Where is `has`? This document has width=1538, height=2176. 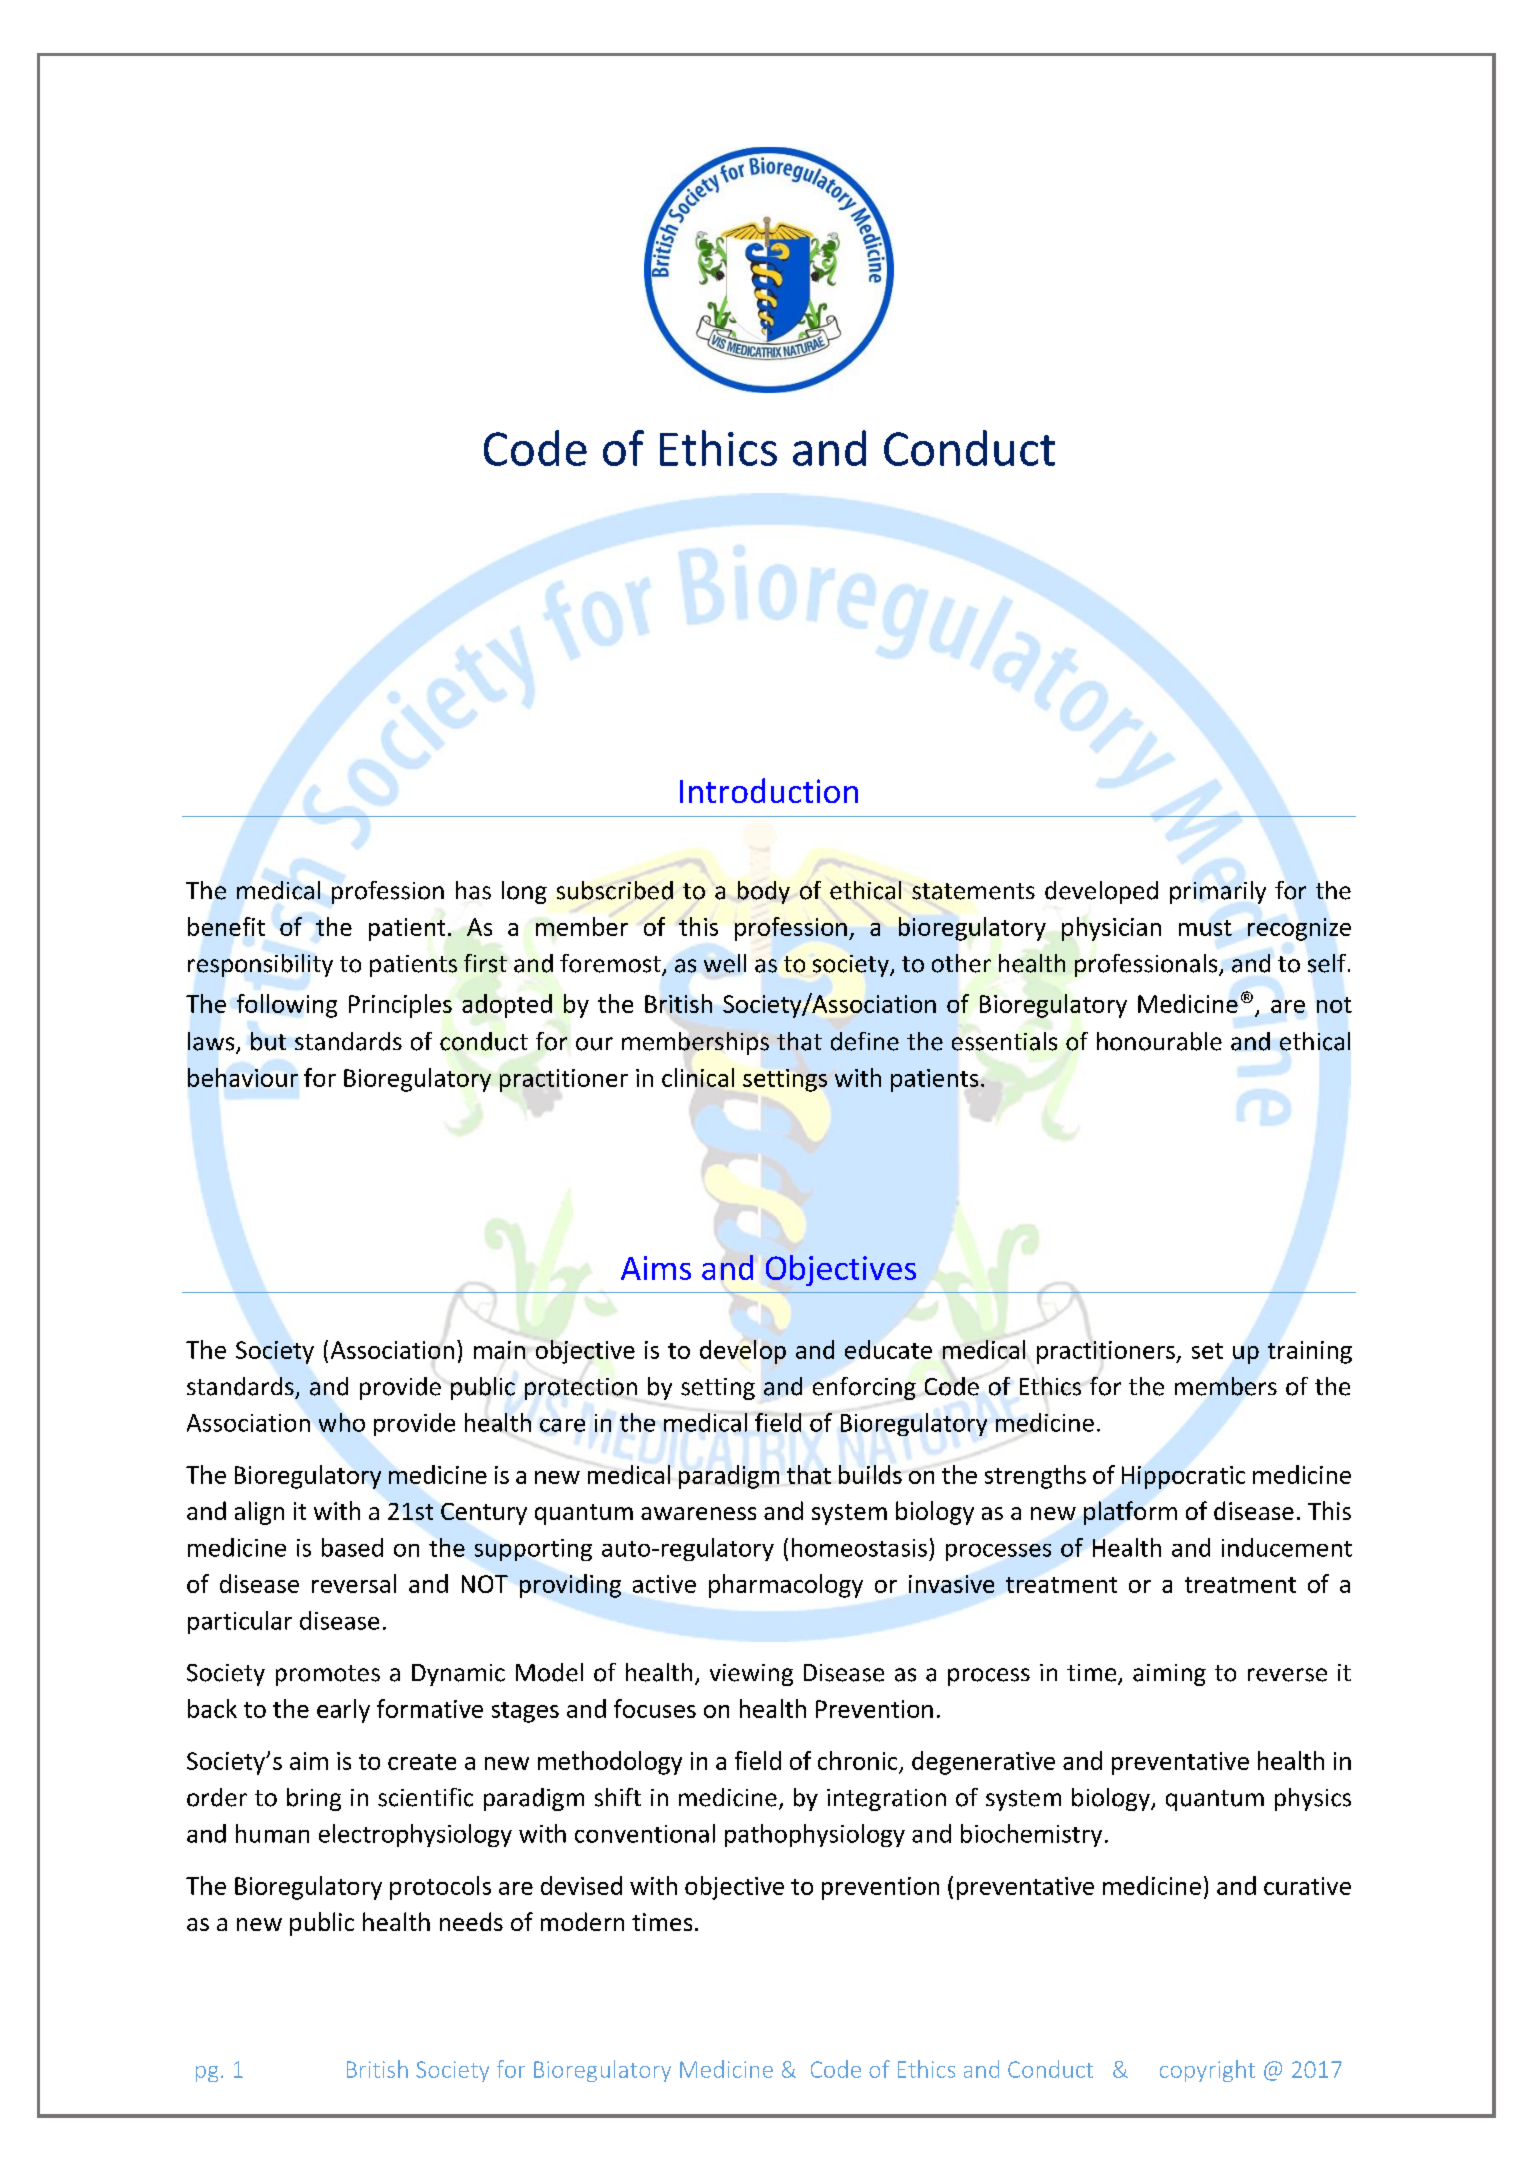 has is located at coordinates (473, 890).
